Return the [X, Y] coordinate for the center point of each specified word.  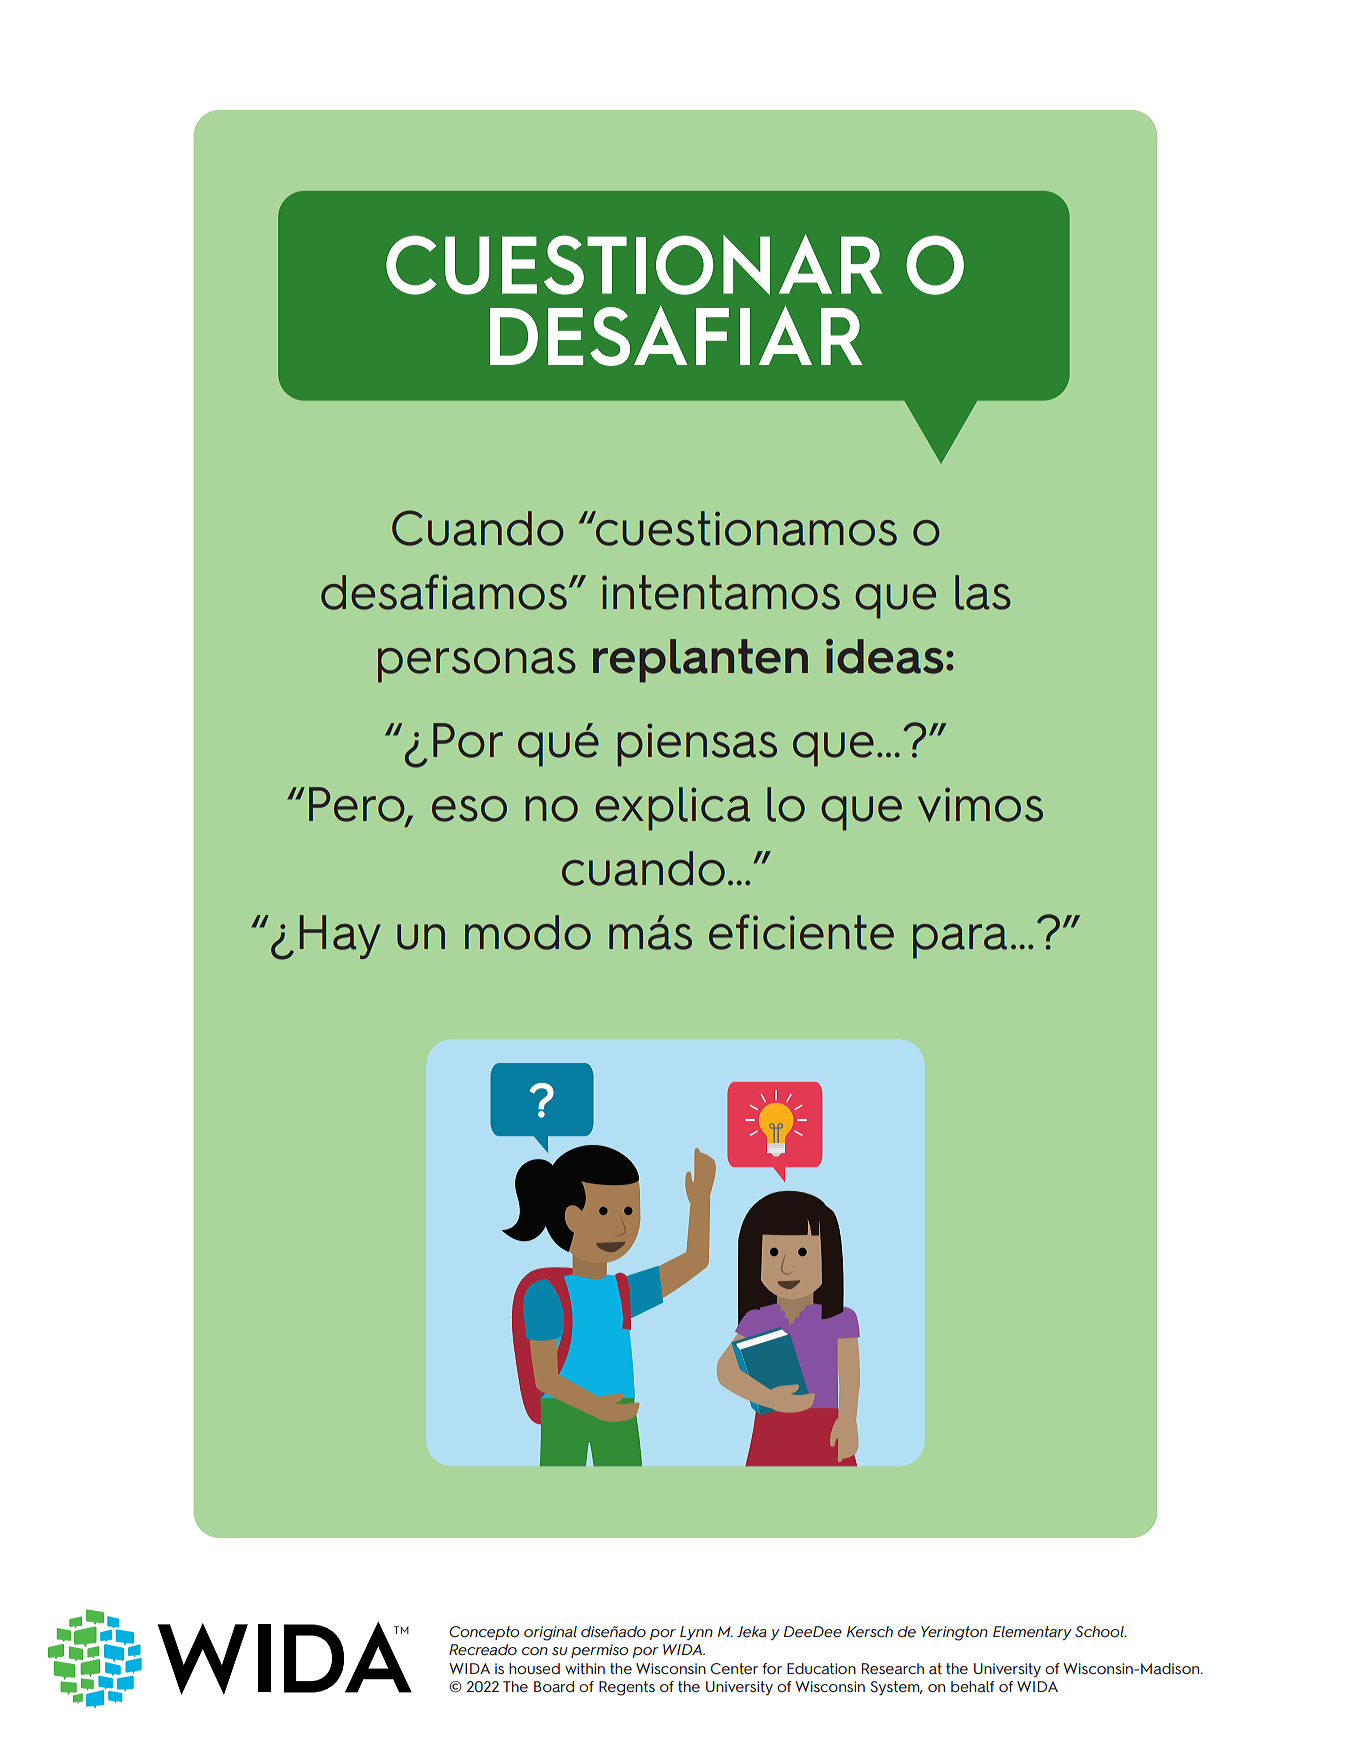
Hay [340, 937]
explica [672, 809]
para [960, 941]
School [1100, 1631]
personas [477, 665]
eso [469, 809]
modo [528, 932]
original [550, 1633]
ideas [884, 656]
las [983, 592]
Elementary [1032, 1633]
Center [734, 1668]
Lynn [696, 1633]
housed [534, 1668]
